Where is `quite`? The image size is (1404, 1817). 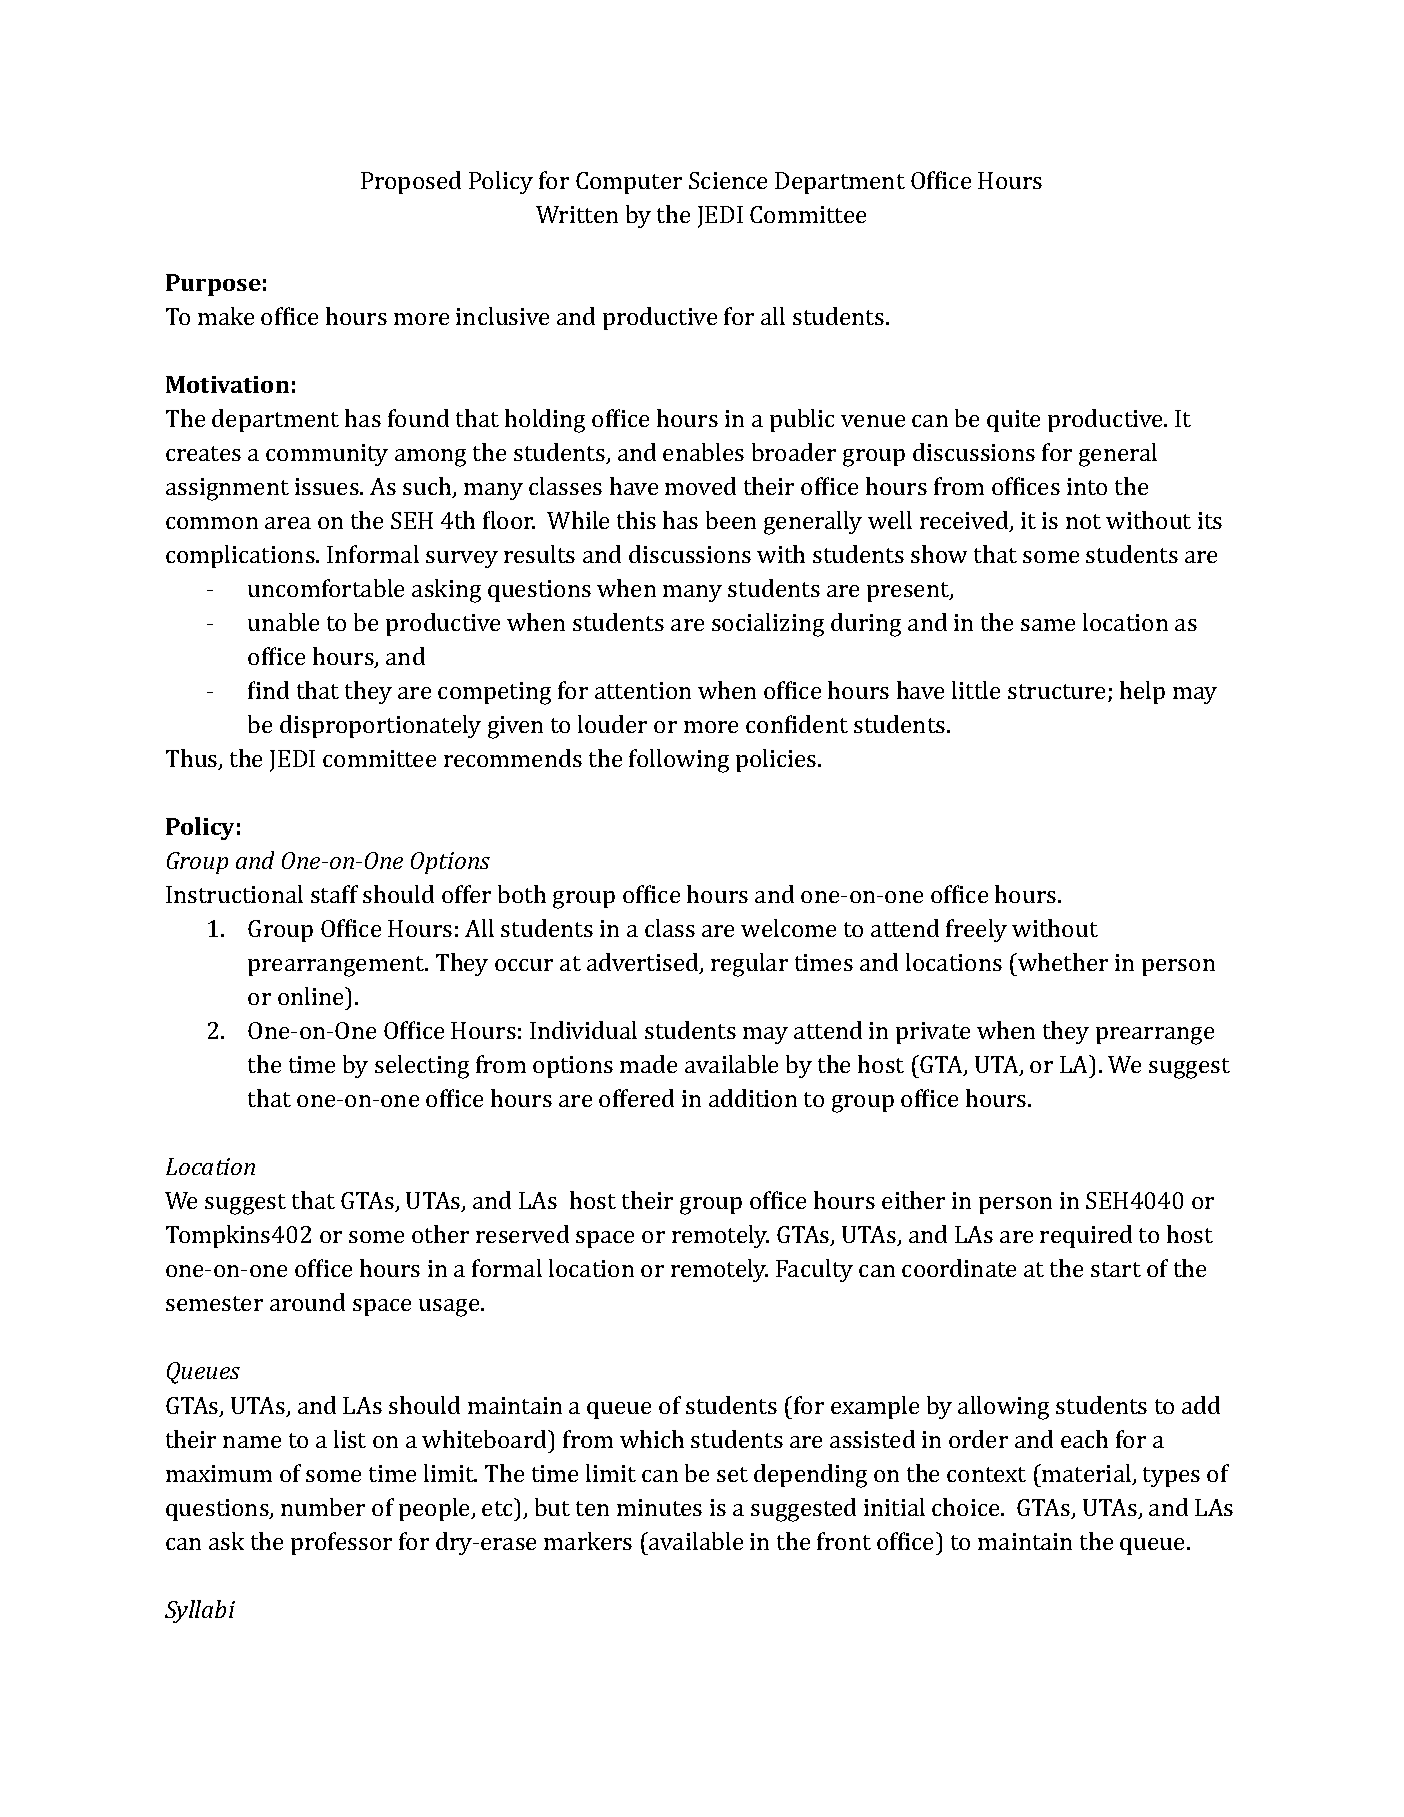 quite is located at coordinates (1013, 421).
